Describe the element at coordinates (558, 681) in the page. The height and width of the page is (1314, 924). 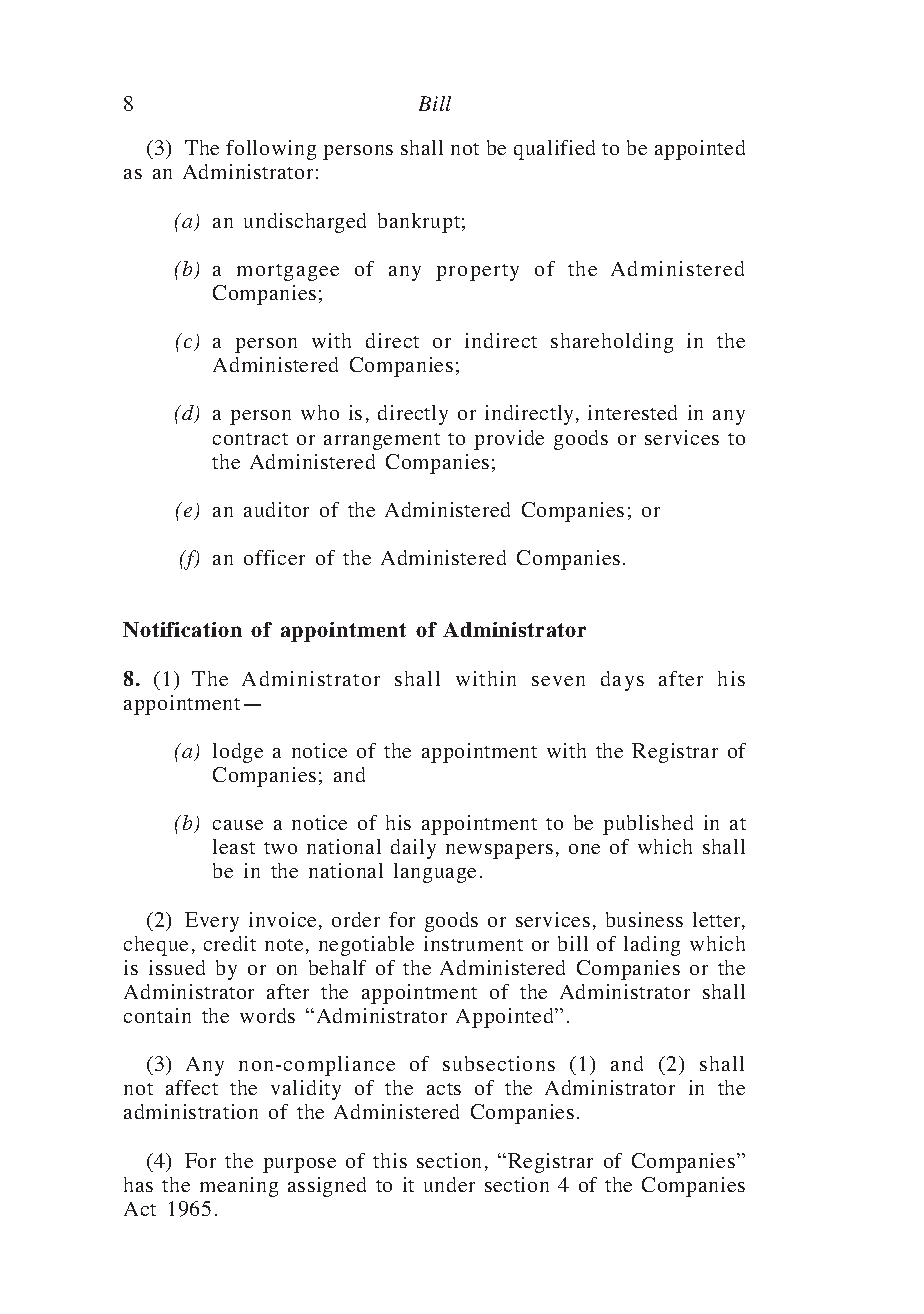
I see `seven` at that location.
